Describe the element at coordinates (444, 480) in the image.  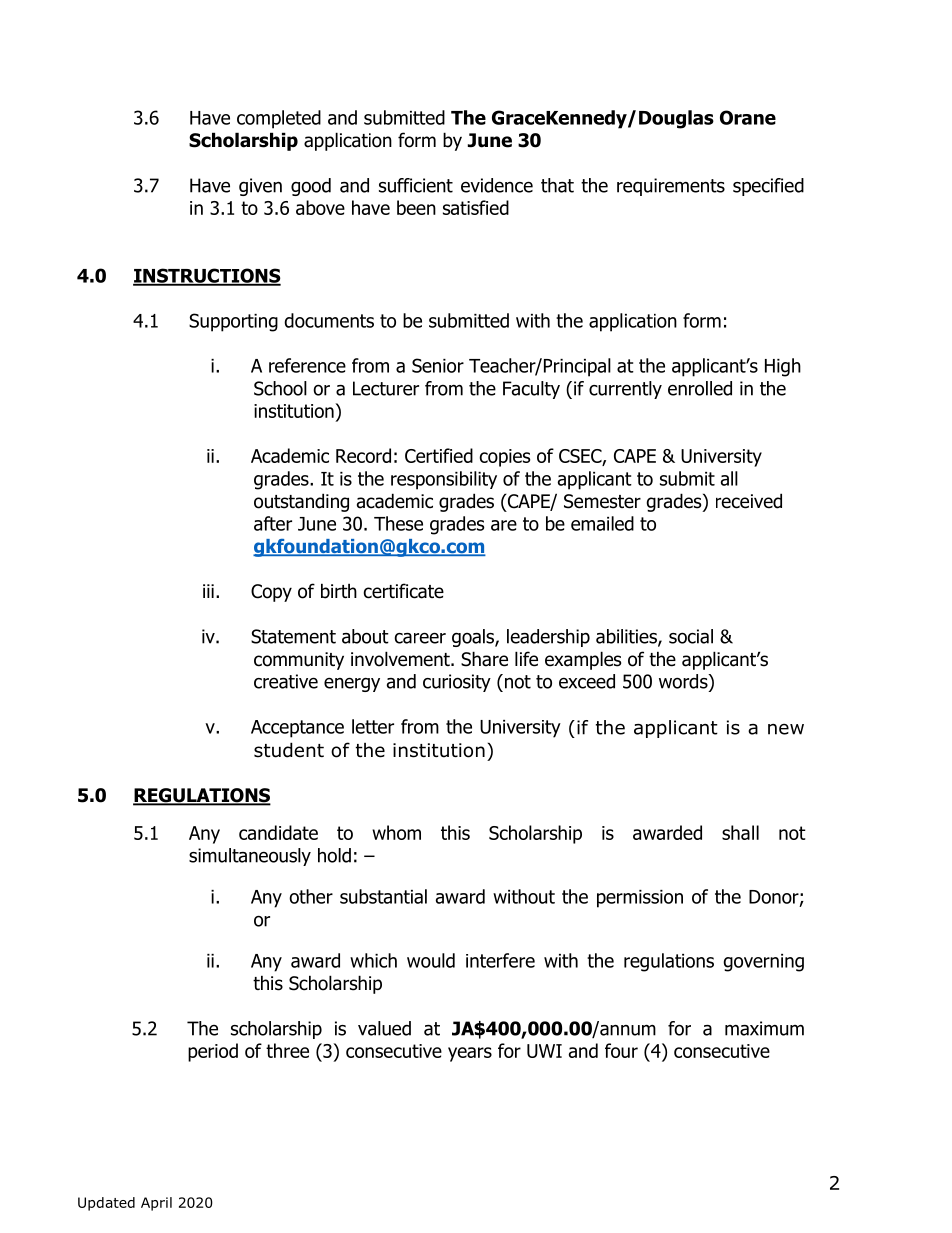
I see `responsibility` at that location.
